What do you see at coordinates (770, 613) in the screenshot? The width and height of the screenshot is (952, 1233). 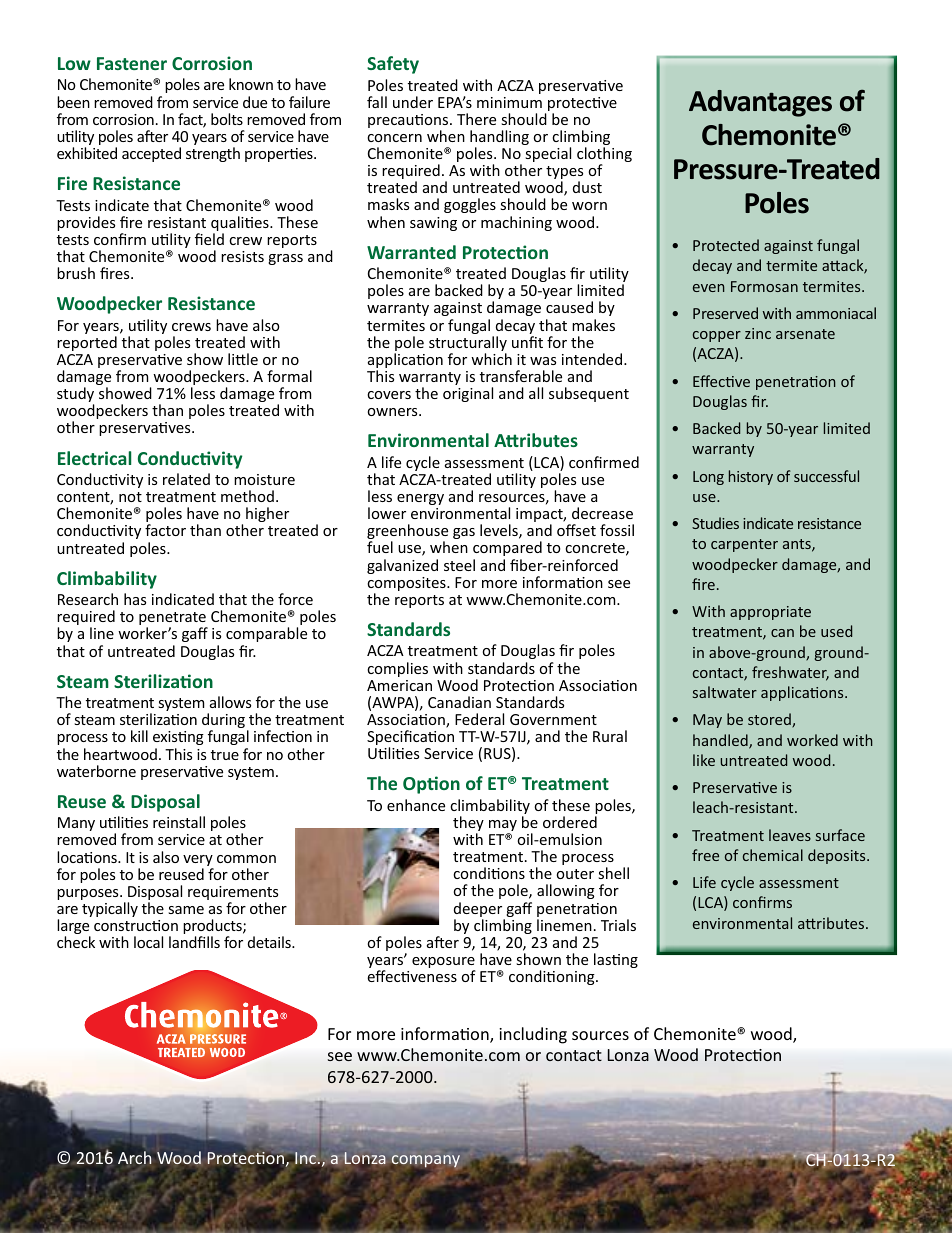 I see `appropriate` at bounding box center [770, 613].
